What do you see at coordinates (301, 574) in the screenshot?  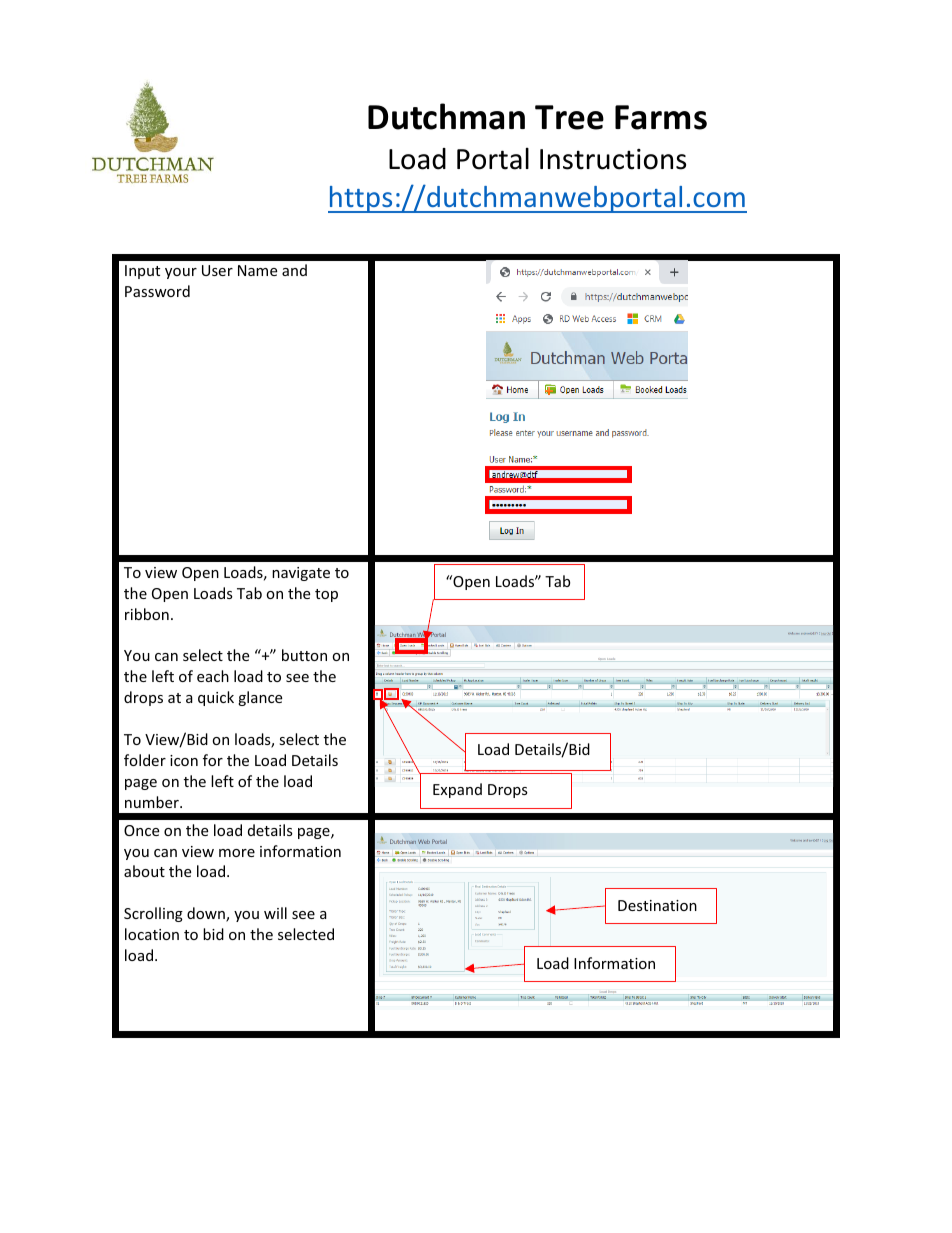 I see `navigate` at bounding box center [301, 574].
